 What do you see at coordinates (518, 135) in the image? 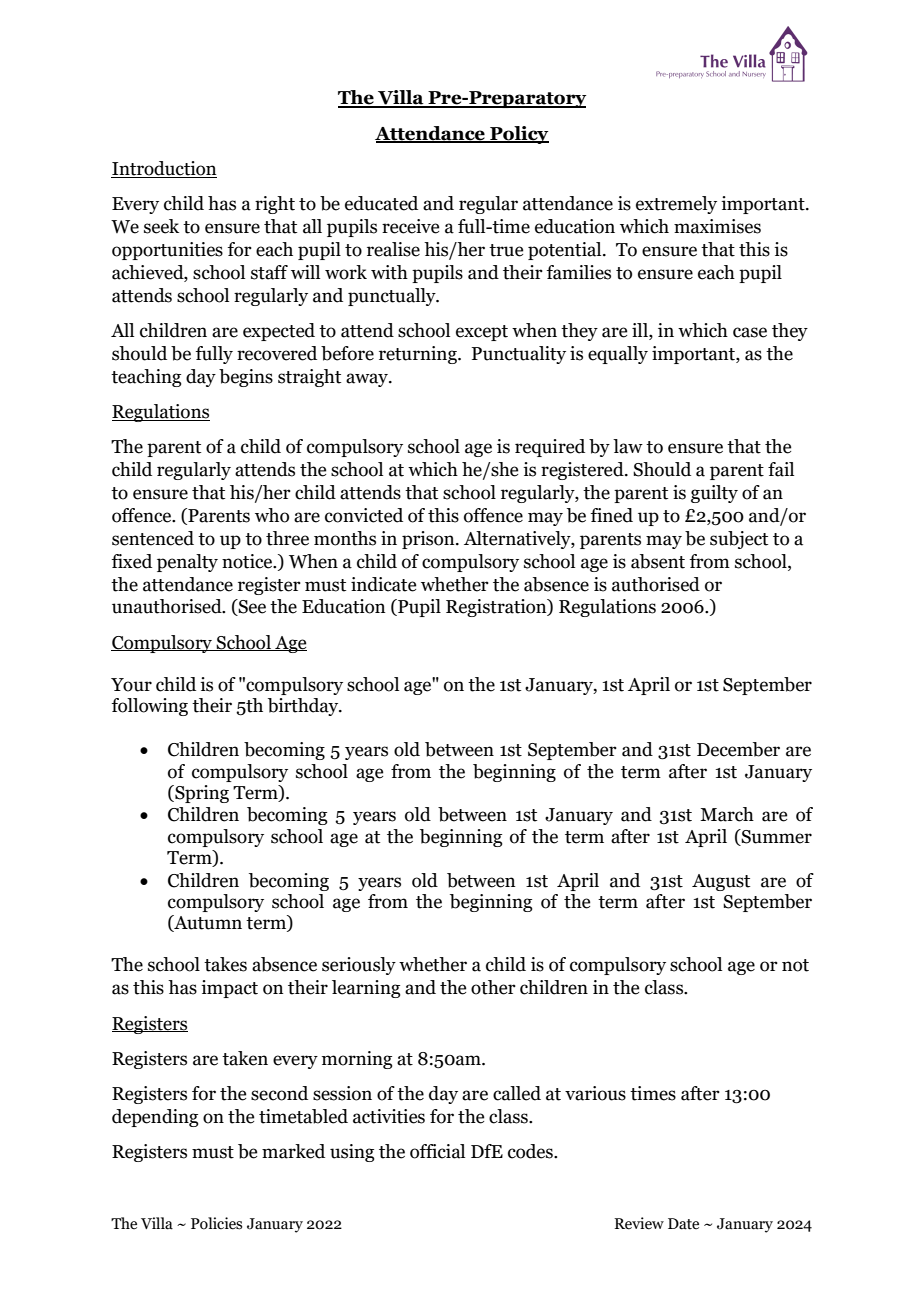
I see `Policy` at bounding box center [518, 135].
